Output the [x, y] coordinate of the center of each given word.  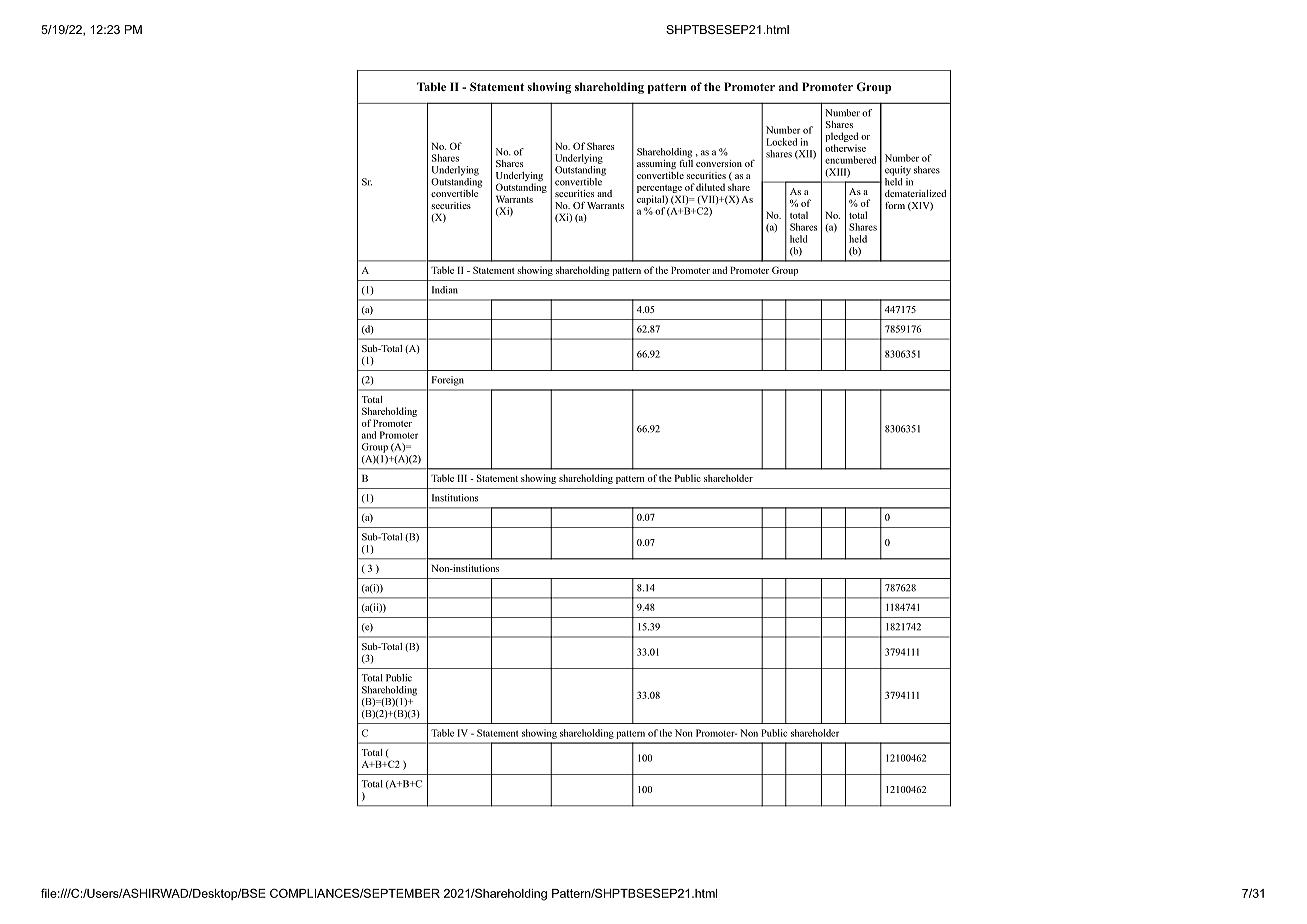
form [895, 205]
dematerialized [915, 193]
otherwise [845, 148]
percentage [659, 190]
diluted [710, 187]
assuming [656, 165]
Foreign [448, 381]
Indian [445, 290]
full [686, 162]
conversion [719, 163]
